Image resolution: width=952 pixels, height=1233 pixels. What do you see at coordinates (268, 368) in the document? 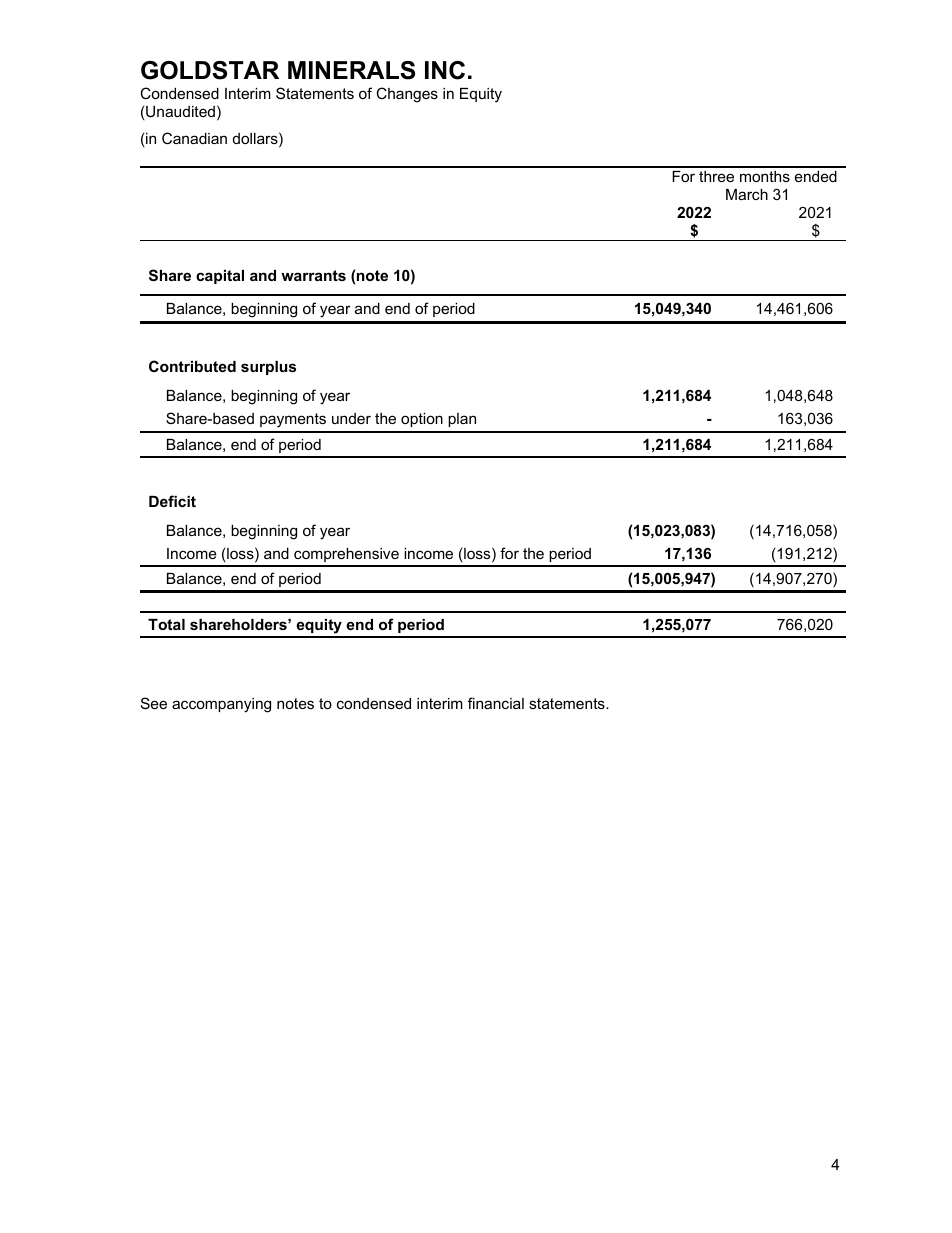
I see `surplus` at bounding box center [268, 368].
